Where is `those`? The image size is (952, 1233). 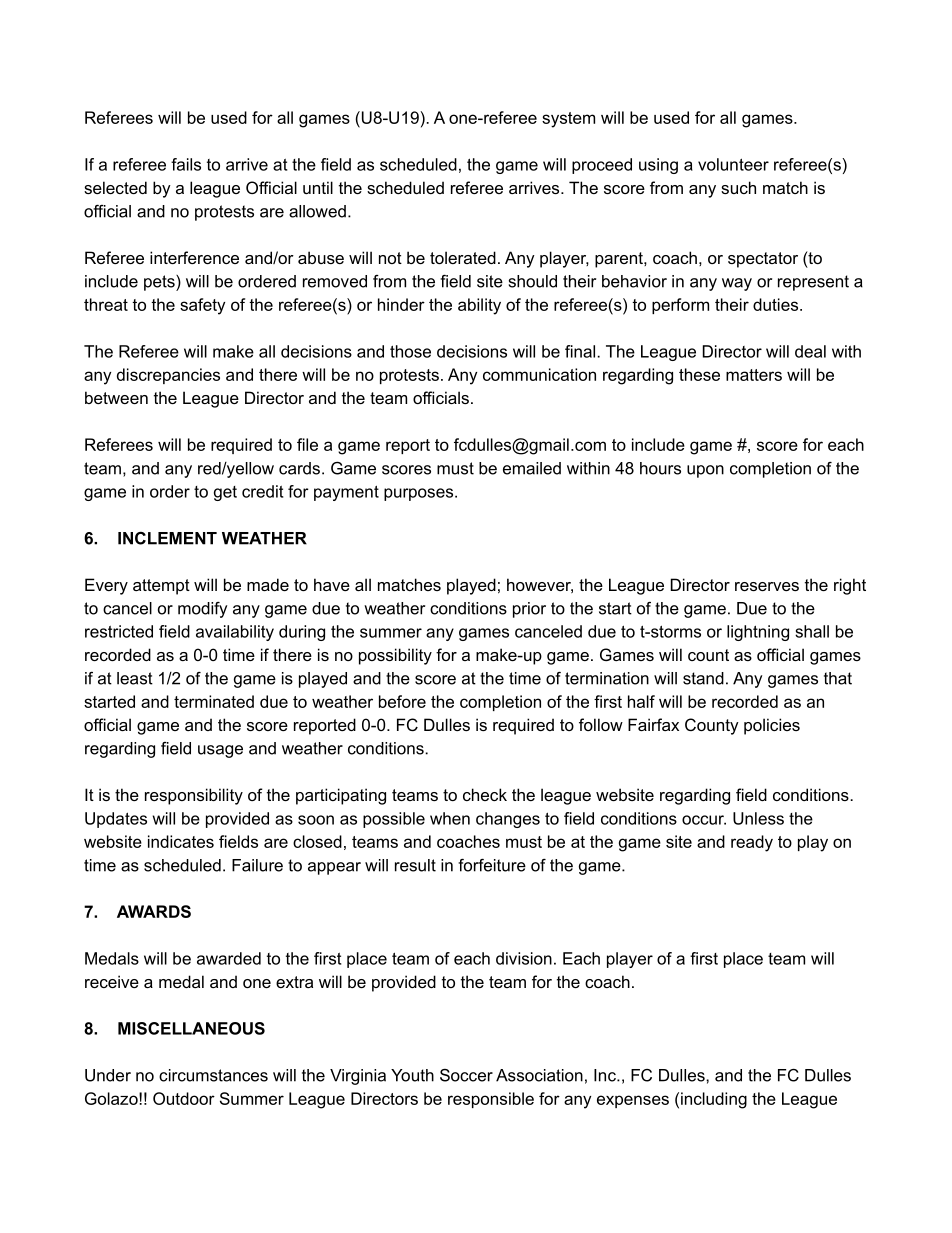 those is located at coordinates (410, 351).
